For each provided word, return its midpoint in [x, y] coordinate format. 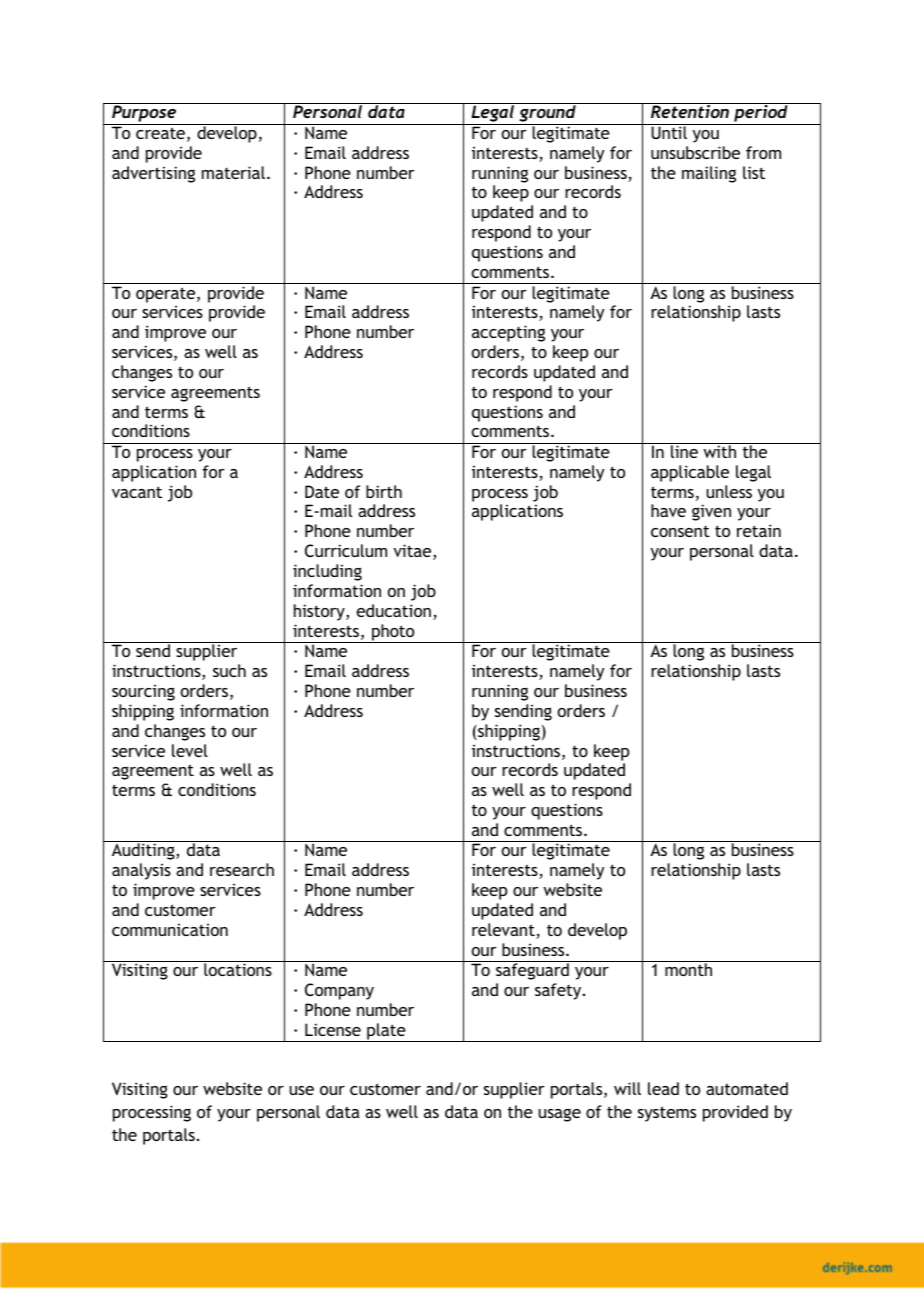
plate [386, 1032]
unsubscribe [695, 152]
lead [663, 1088]
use [301, 1090]
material [233, 172]
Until [669, 131]
